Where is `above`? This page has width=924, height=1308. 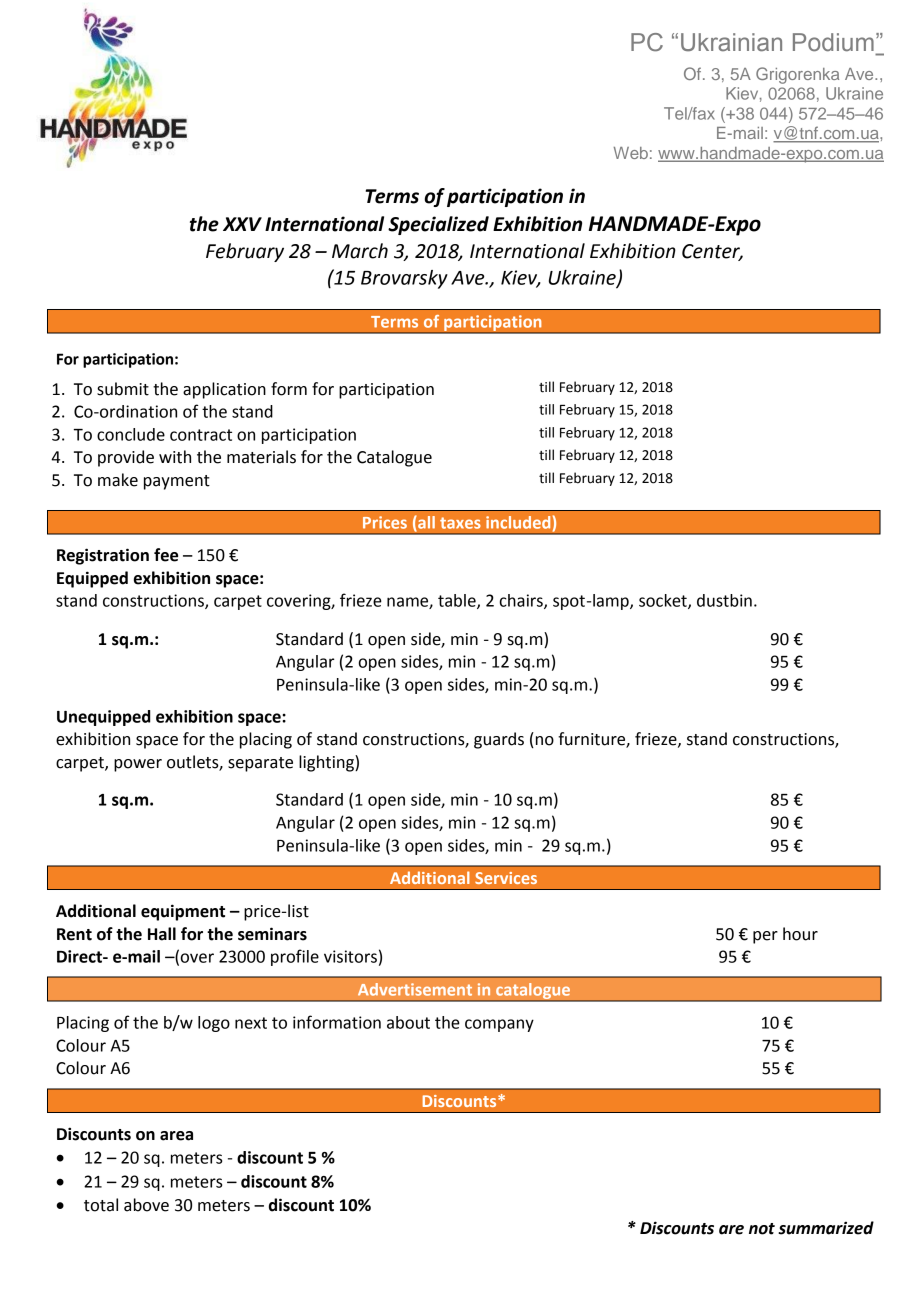
above is located at coordinates (146, 1205).
